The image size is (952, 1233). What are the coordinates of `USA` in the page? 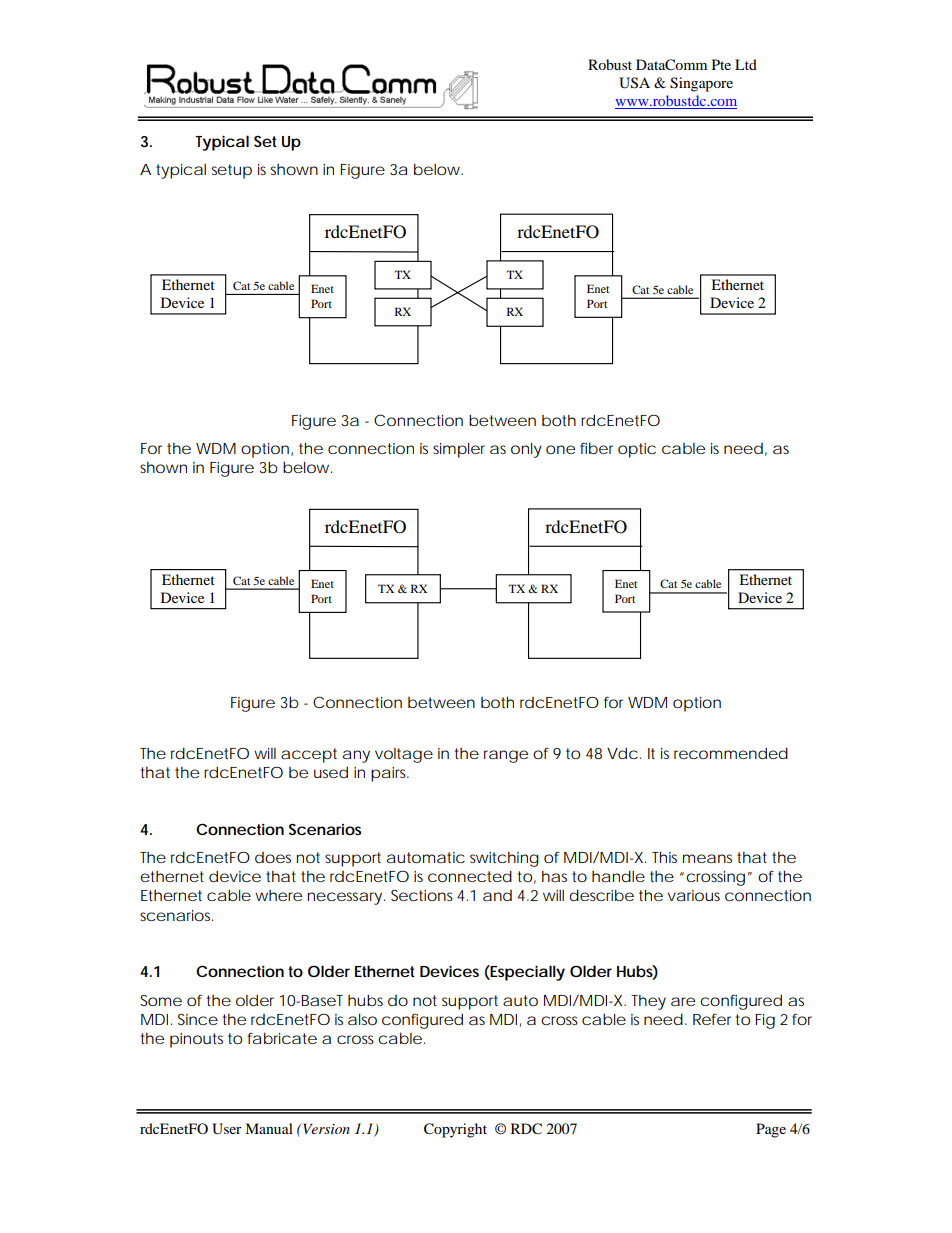 It's located at (634, 83).
